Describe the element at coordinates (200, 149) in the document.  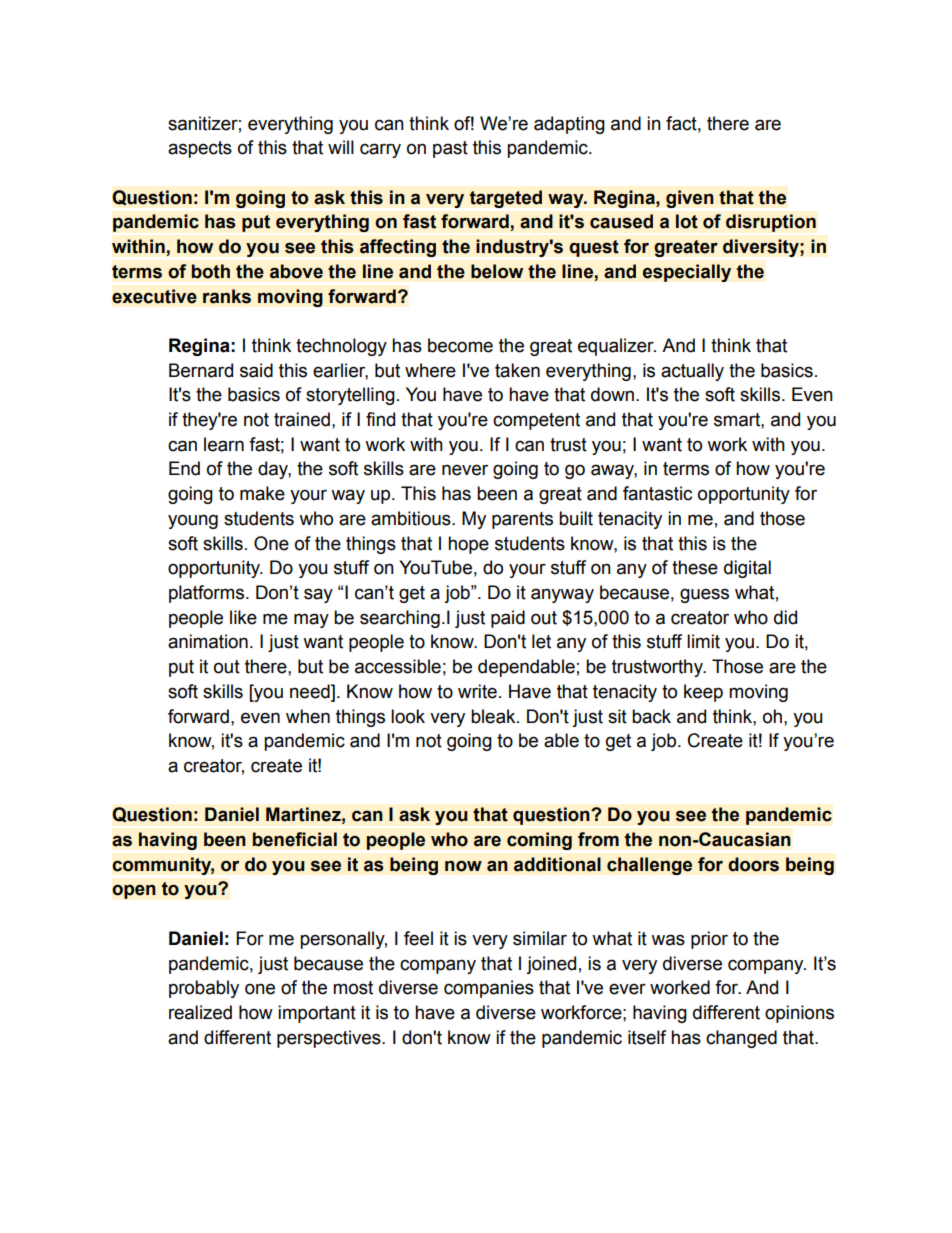
I see `aspects` at that location.
